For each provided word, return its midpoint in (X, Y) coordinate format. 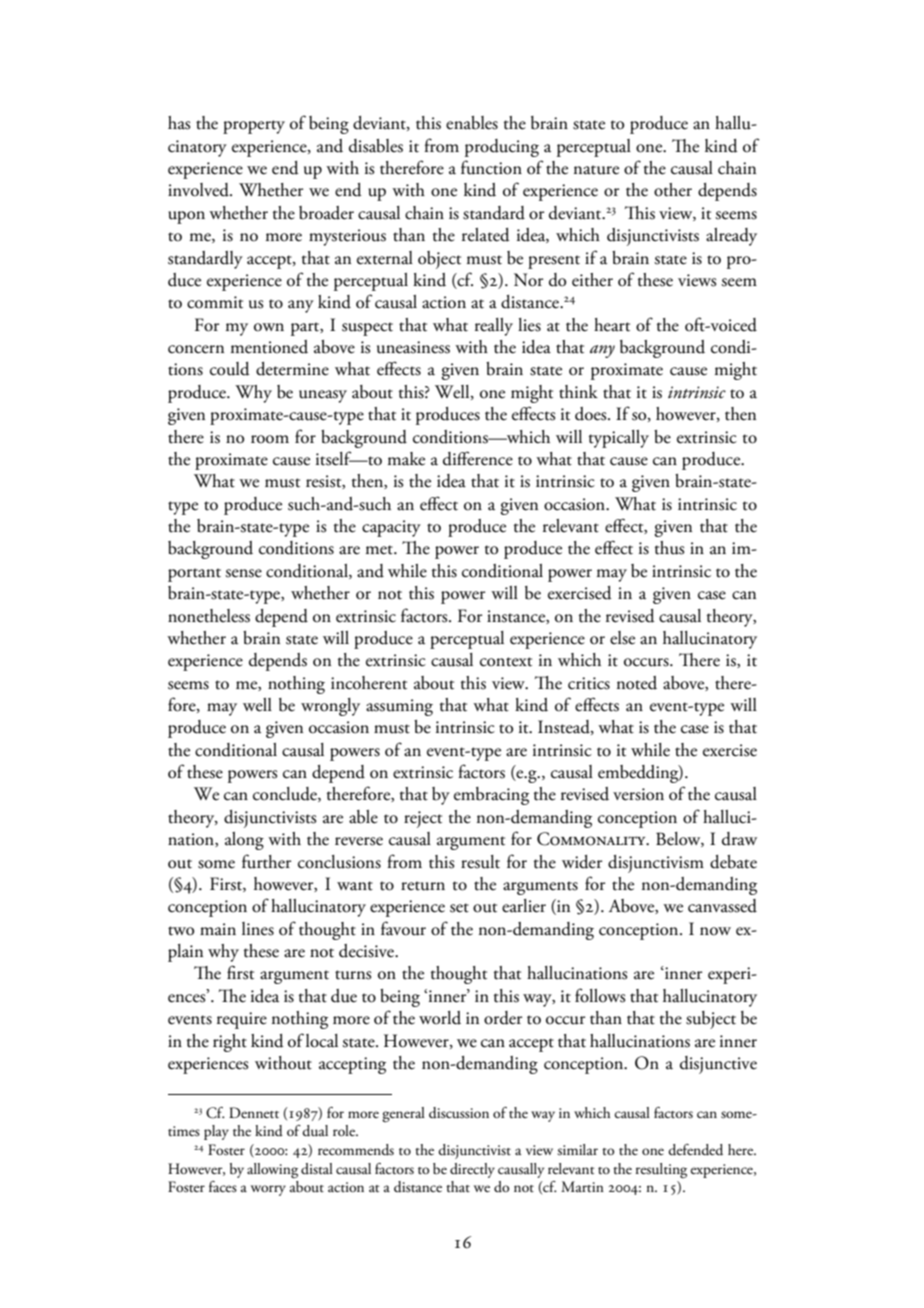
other (673, 190)
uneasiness (413, 347)
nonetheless (209, 616)
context (506, 662)
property (254, 127)
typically (619, 439)
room (270, 439)
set (459, 908)
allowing (272, 1170)
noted (637, 683)
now (715, 931)
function (491, 167)
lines (258, 929)
